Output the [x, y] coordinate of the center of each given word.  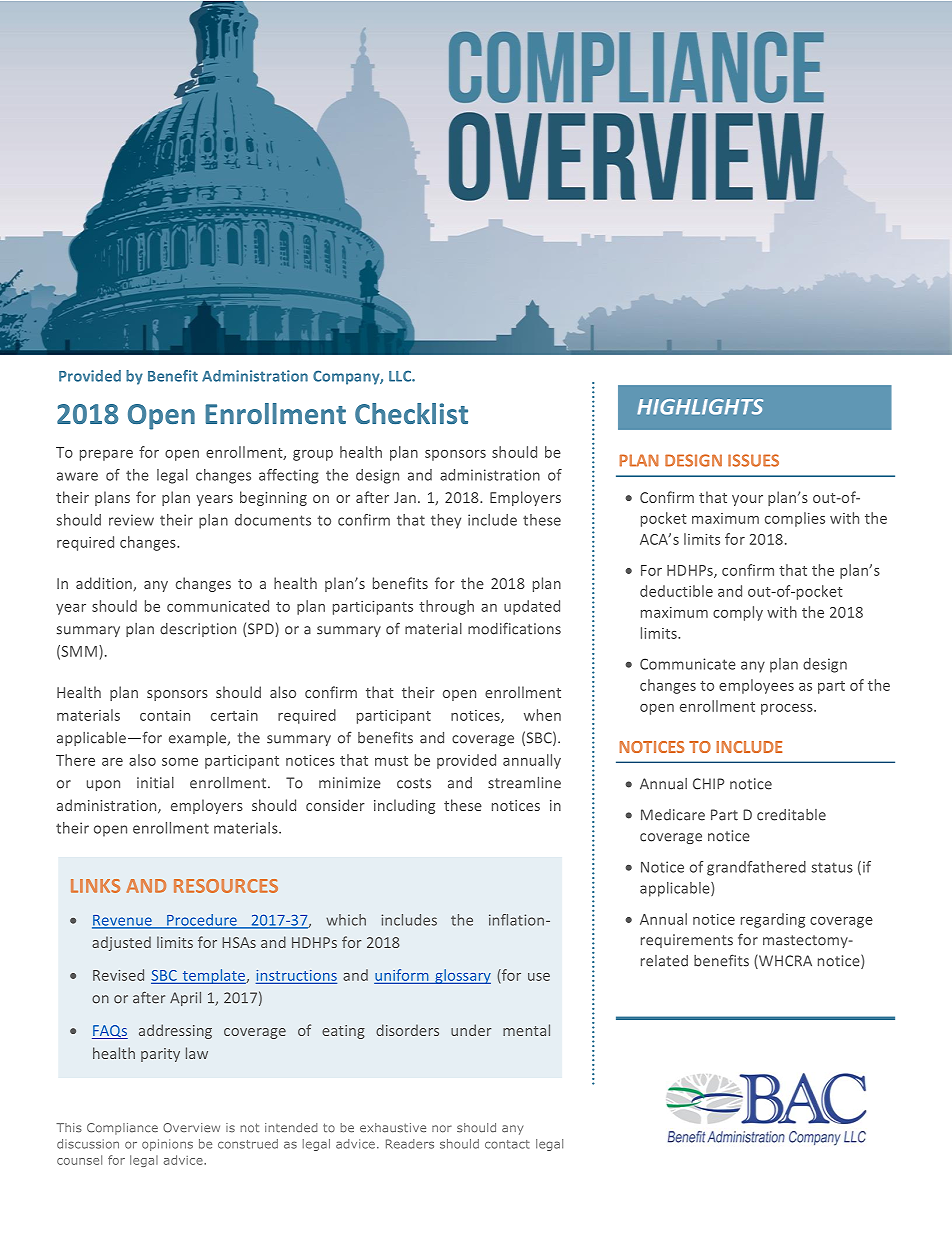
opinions [167, 1145]
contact [507, 1144]
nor [442, 1128]
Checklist [411, 413]
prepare [106, 455]
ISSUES [753, 460]
